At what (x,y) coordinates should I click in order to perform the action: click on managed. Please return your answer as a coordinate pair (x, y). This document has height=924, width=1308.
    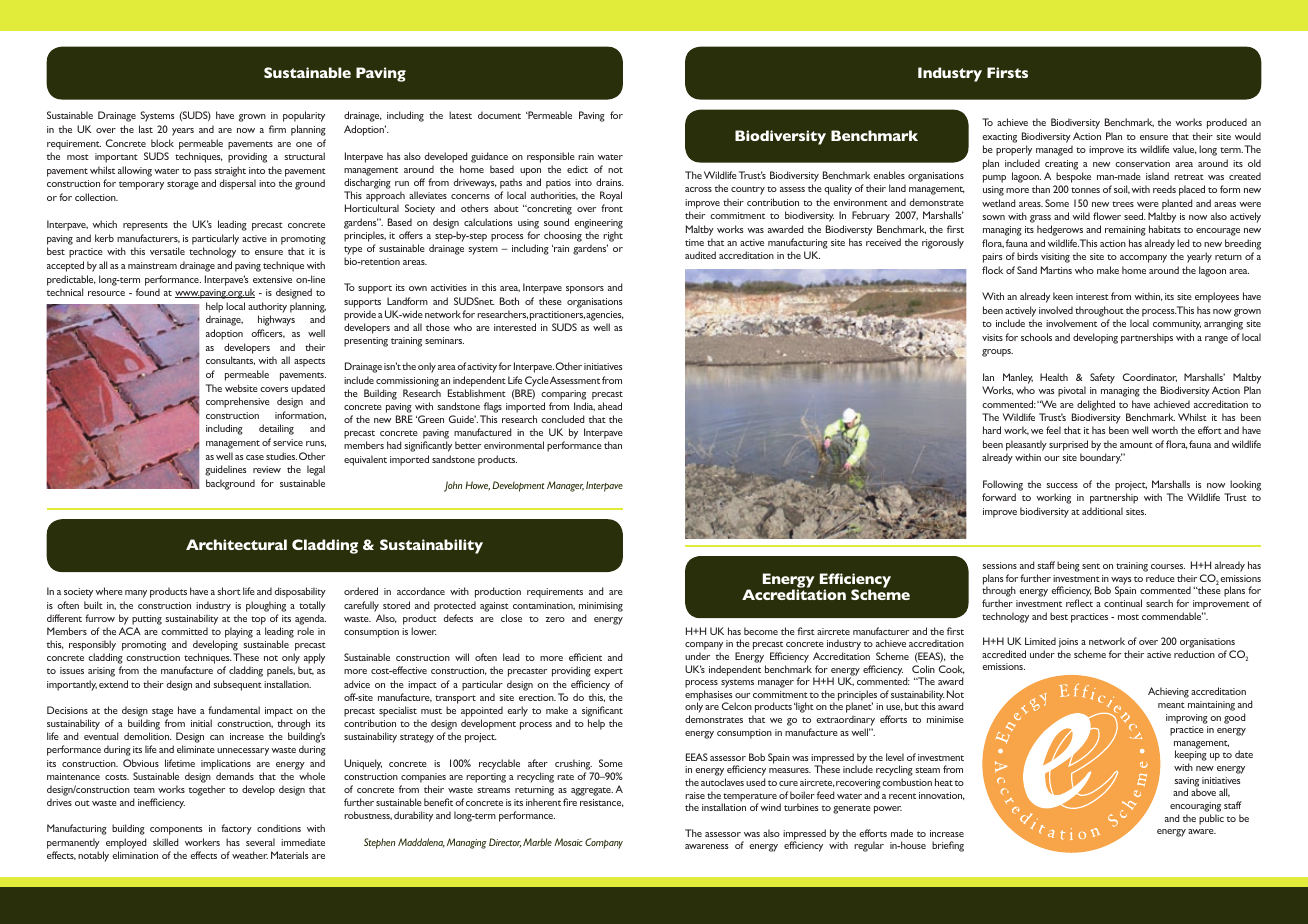
    Looking at the image, I should click on (1054, 150).
